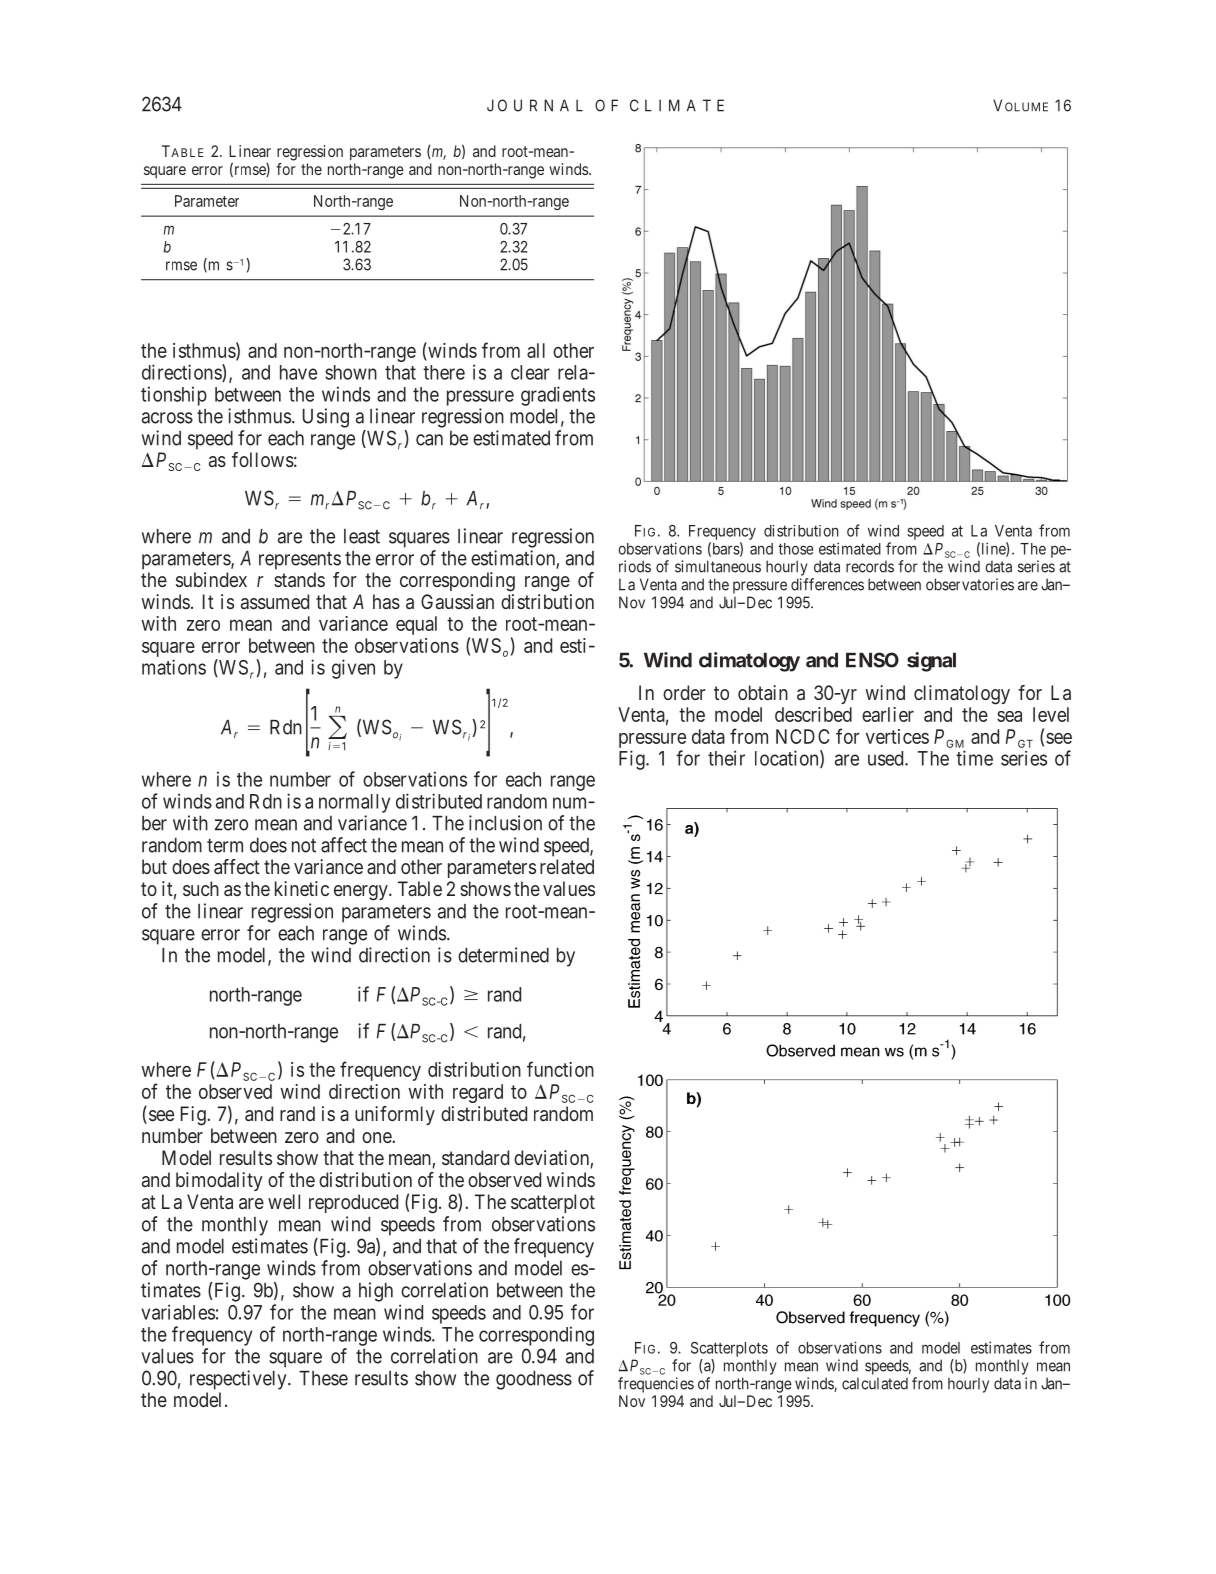 Image resolution: width=1216 pixels, height=1574 pixels. I want to click on time, so click(974, 758).
